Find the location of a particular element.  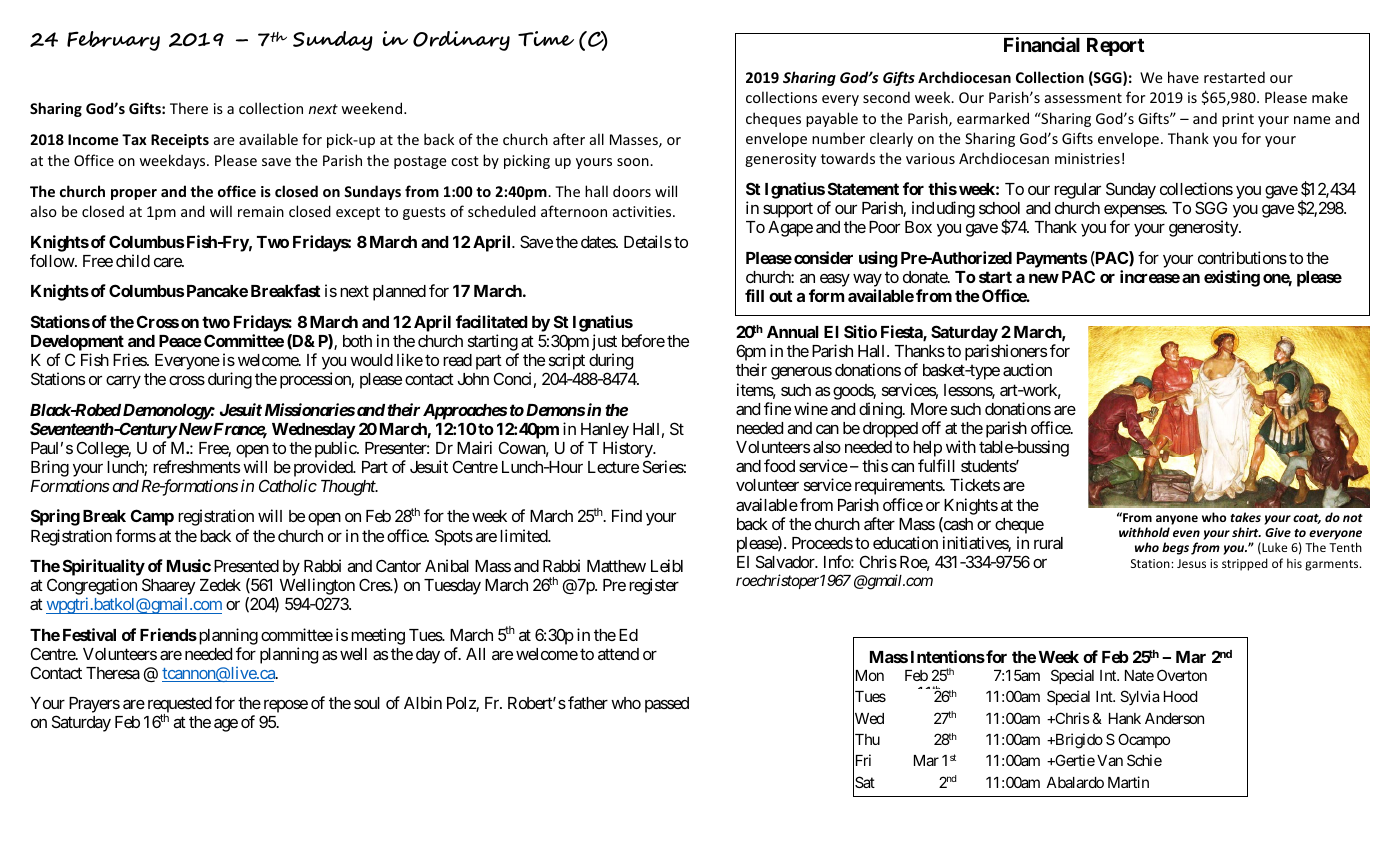

activities is located at coordinates (643, 211).
